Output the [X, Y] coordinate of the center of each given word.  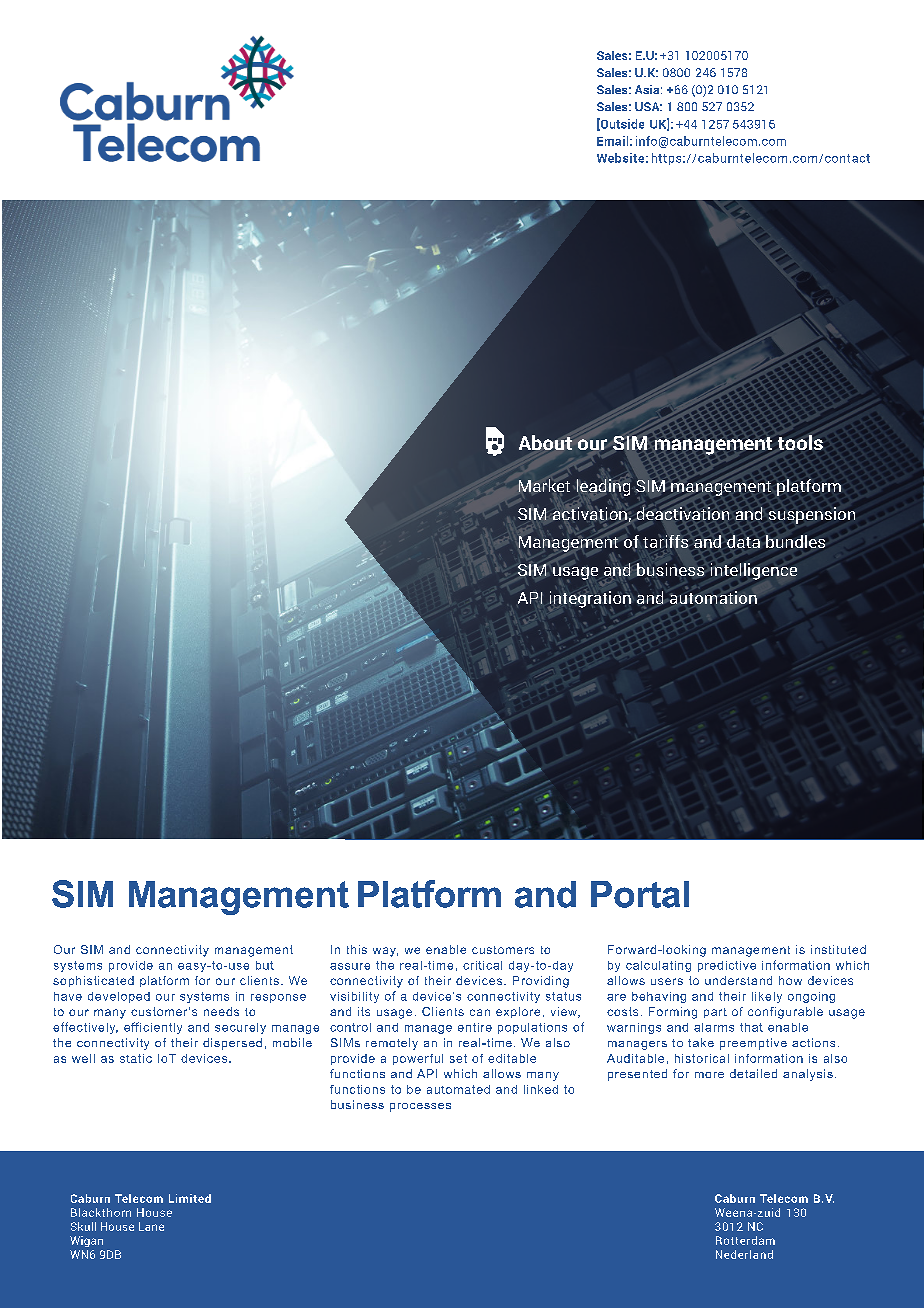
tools [800, 442]
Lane [151, 1226]
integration [590, 599]
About [545, 442]
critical [482, 965]
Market [544, 485]
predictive [727, 966]
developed [119, 997]
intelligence [754, 571]
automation [713, 597]
